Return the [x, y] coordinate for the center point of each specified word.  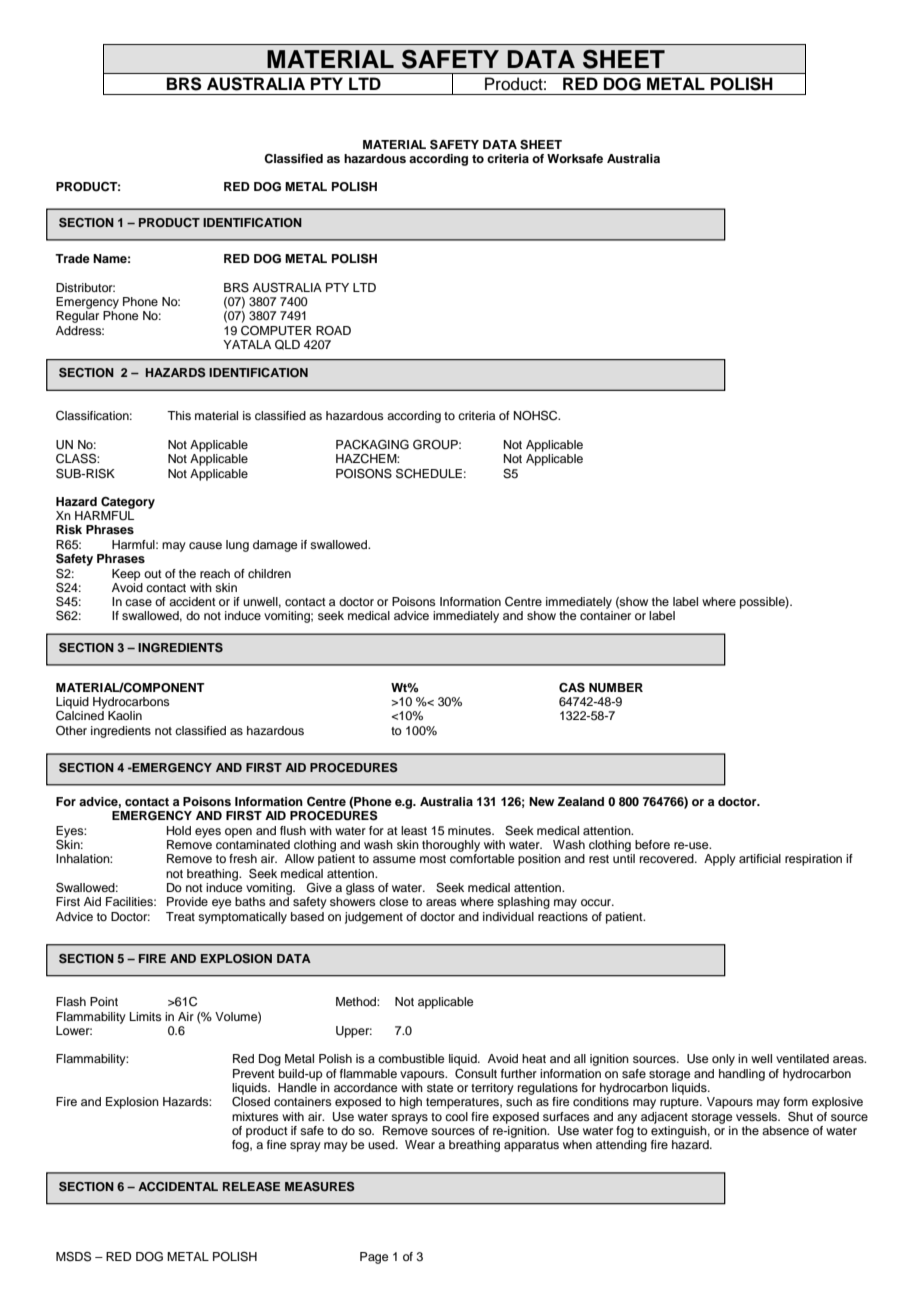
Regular [77, 317]
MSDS [73, 1257]
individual [508, 916]
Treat [180, 916]
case [138, 602]
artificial [760, 858]
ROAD [333, 330]
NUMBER [616, 688]
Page [374, 1258]
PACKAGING [372, 445]
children [269, 573]
